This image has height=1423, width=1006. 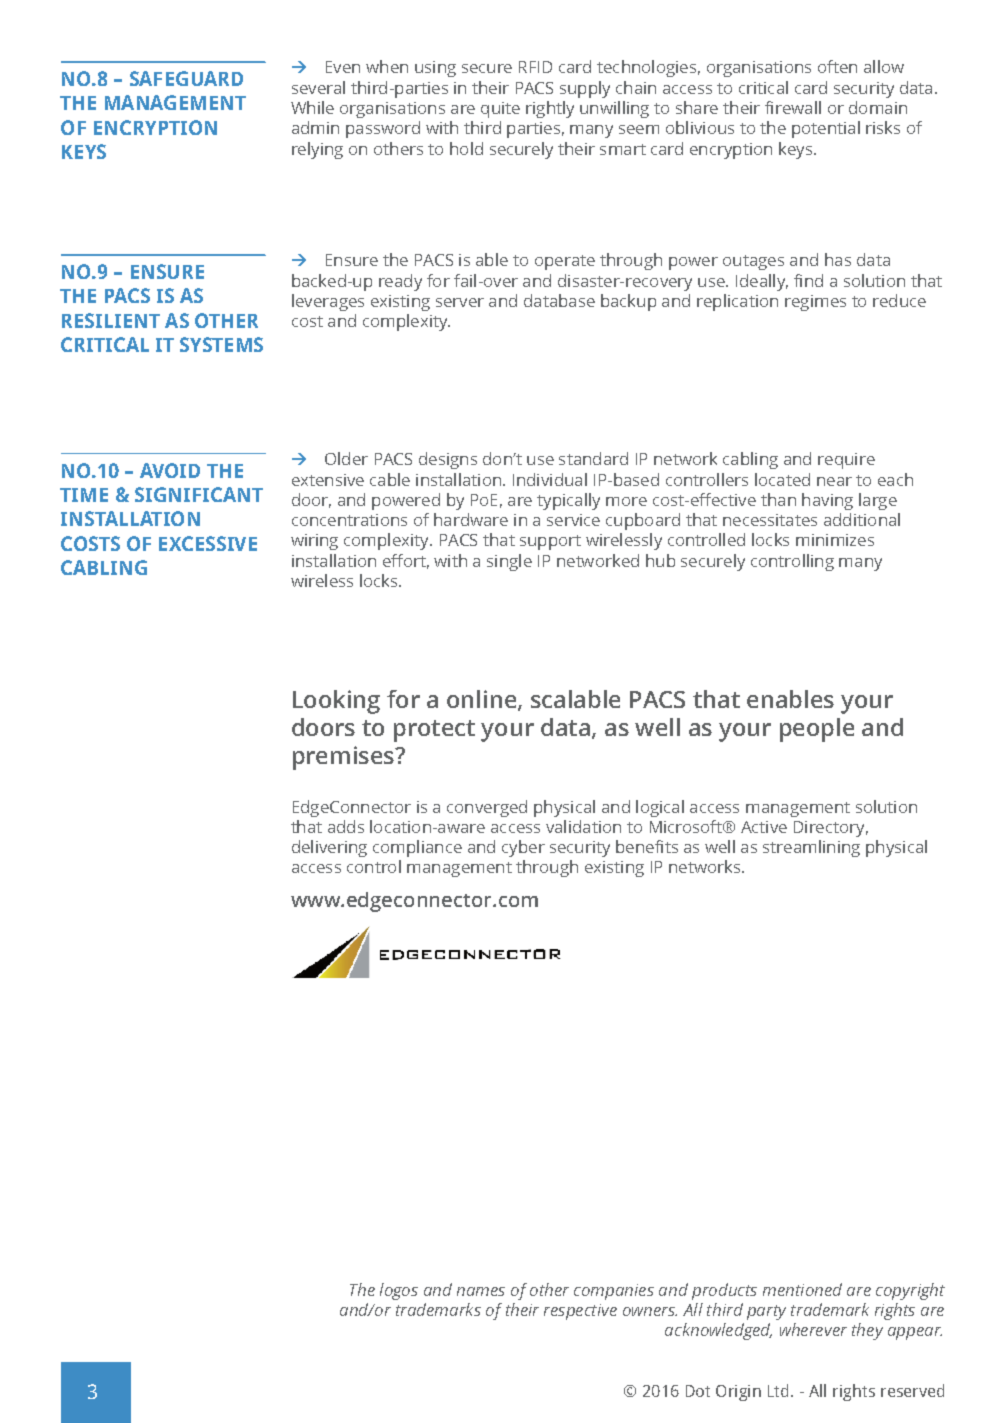 I want to click on SAFEGUARD, so click(x=186, y=78).
